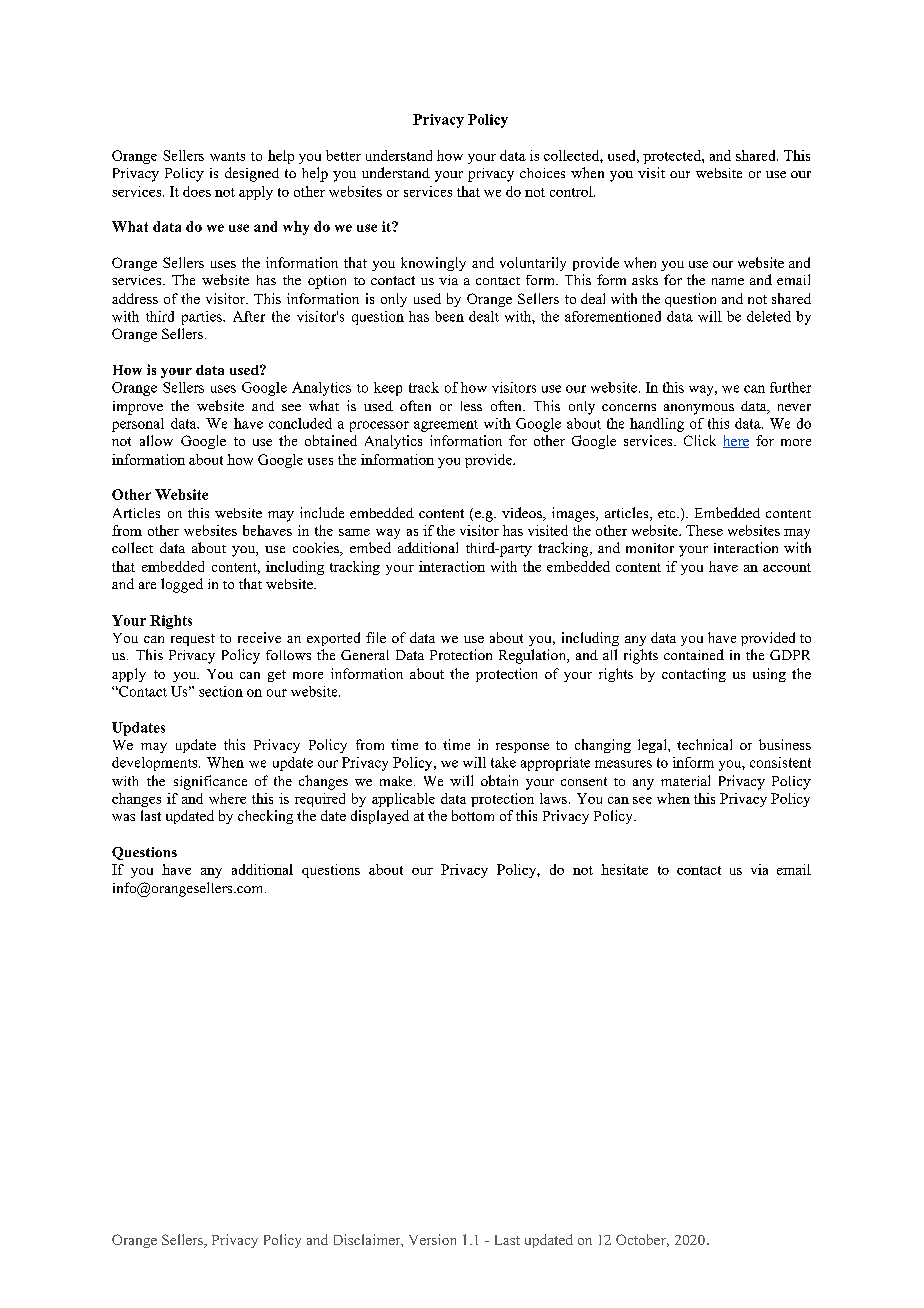 This document has width=924, height=1308. What do you see at coordinates (432, 1239) in the document?
I see `Version` at bounding box center [432, 1239].
